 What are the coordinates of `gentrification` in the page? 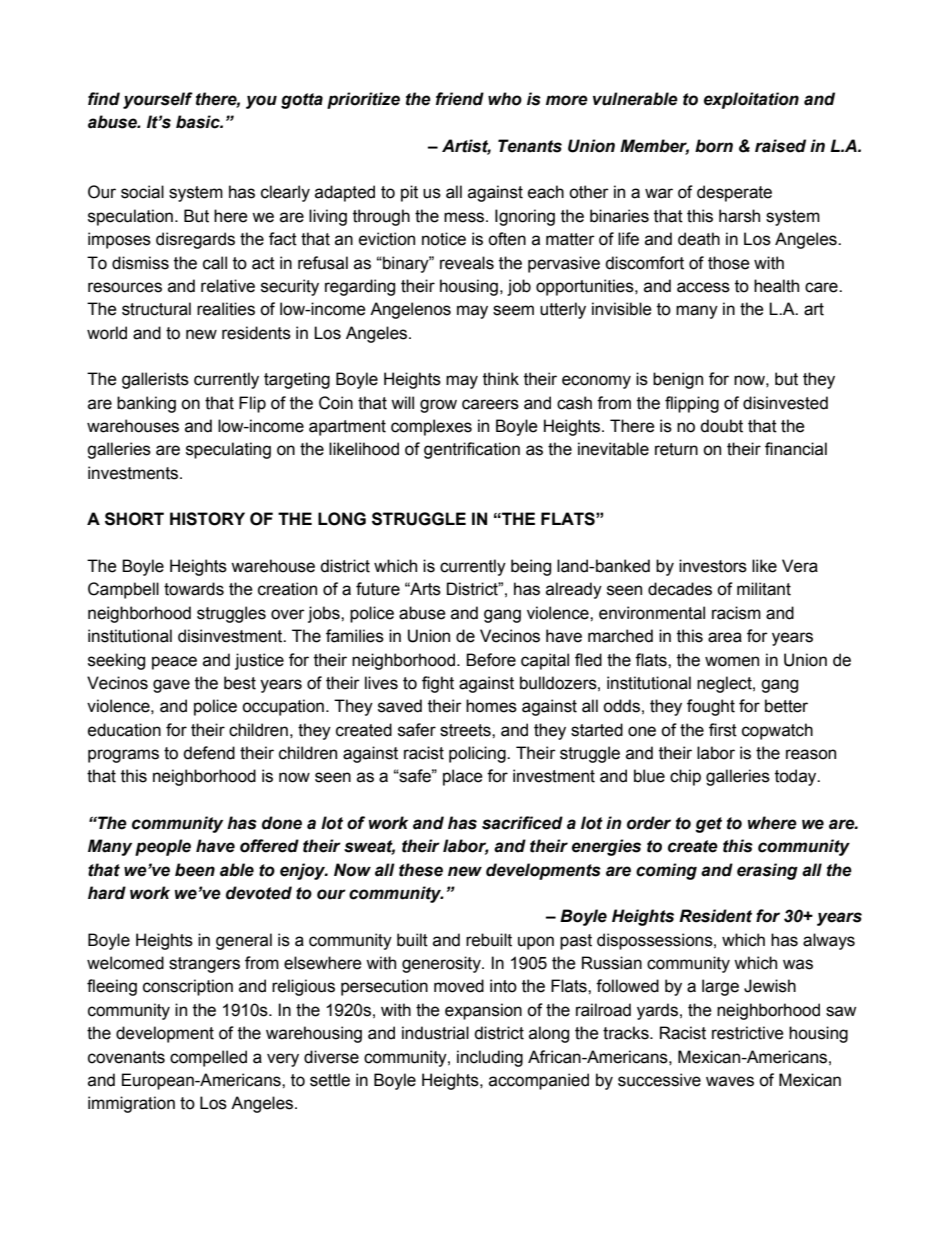 It's located at (472, 450).
